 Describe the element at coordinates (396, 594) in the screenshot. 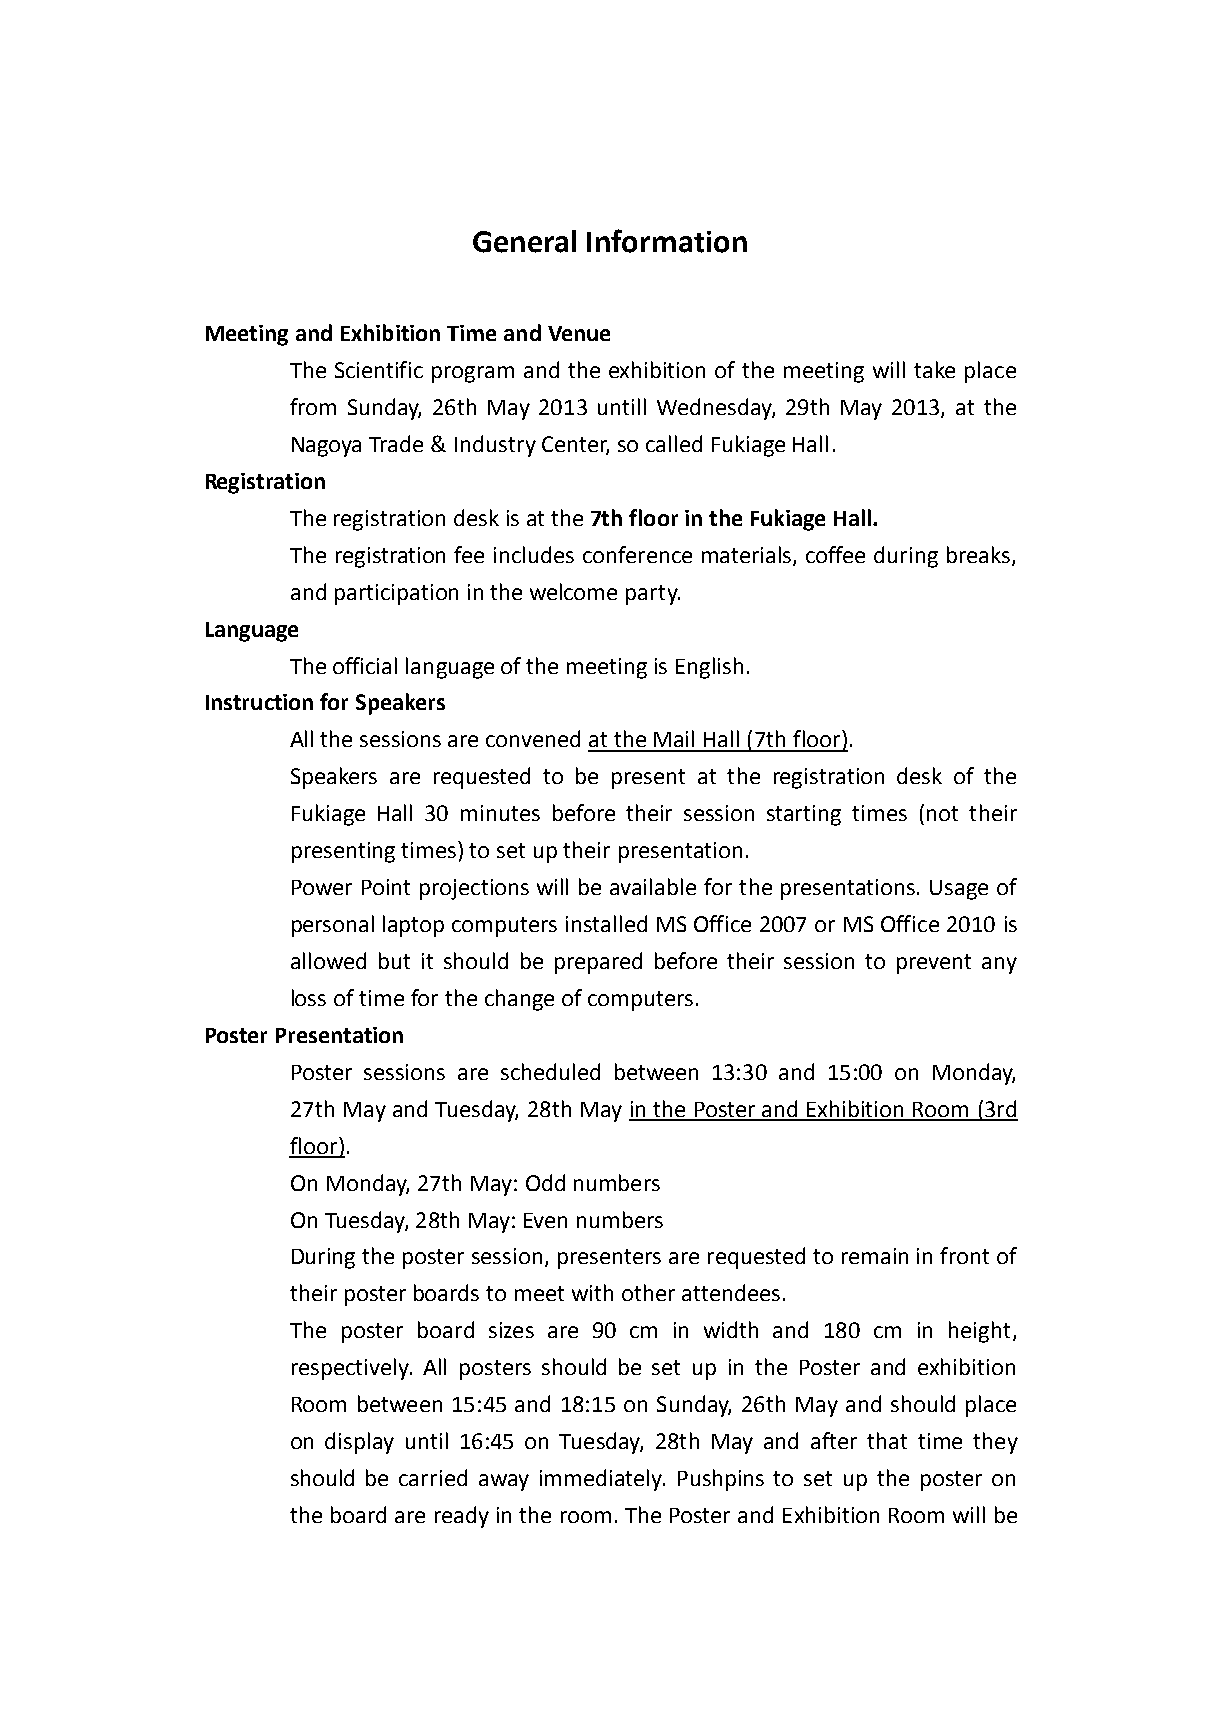

I see `participation` at that location.
